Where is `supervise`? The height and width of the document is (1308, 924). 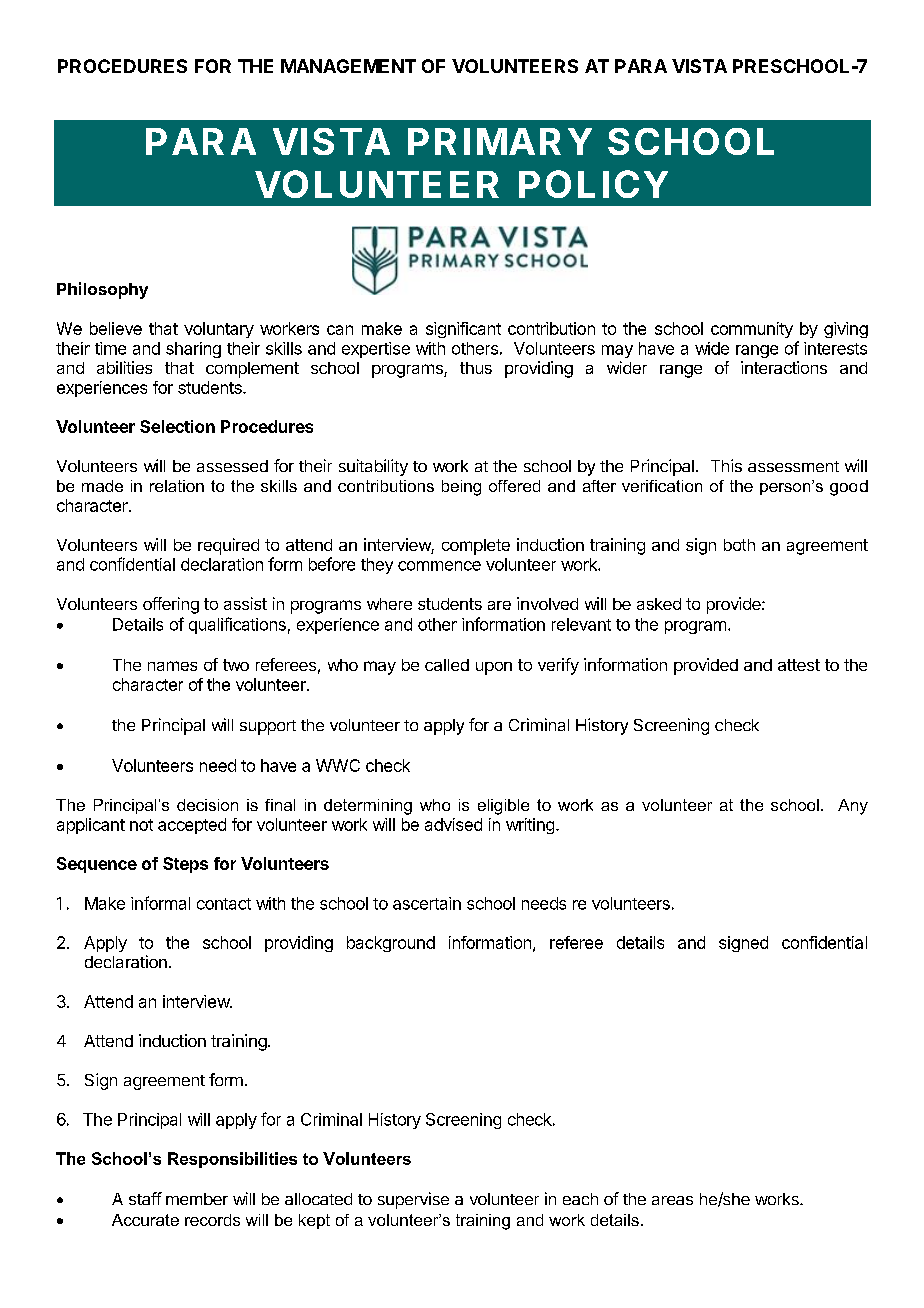
supervise is located at coordinates (413, 1200).
